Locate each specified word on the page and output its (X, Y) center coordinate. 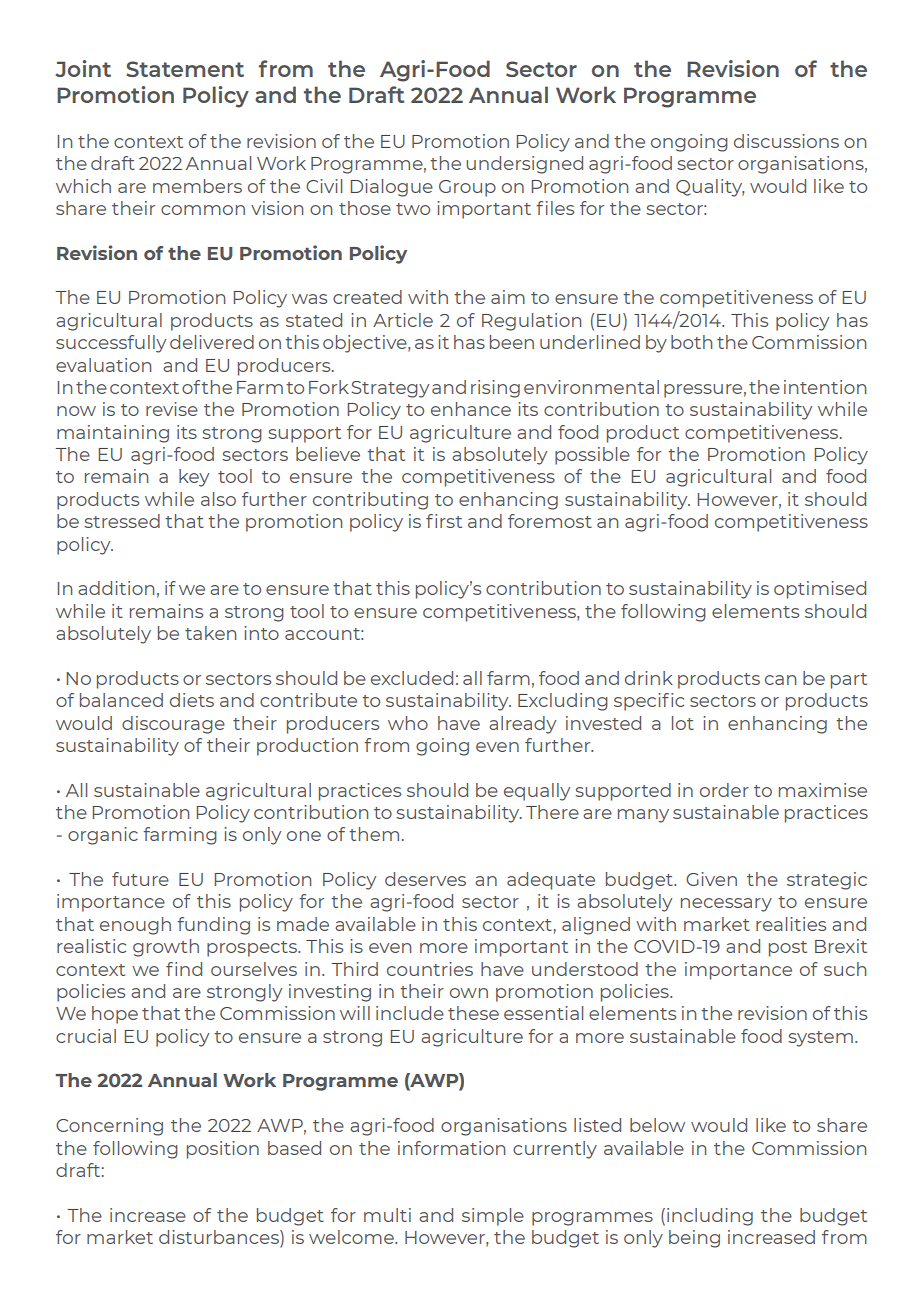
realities (791, 924)
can (780, 680)
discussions (786, 141)
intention (825, 387)
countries (430, 969)
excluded (412, 678)
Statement (185, 69)
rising (495, 389)
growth (166, 948)
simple (493, 1217)
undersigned (524, 165)
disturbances (220, 1238)
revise (172, 409)
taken (210, 633)
